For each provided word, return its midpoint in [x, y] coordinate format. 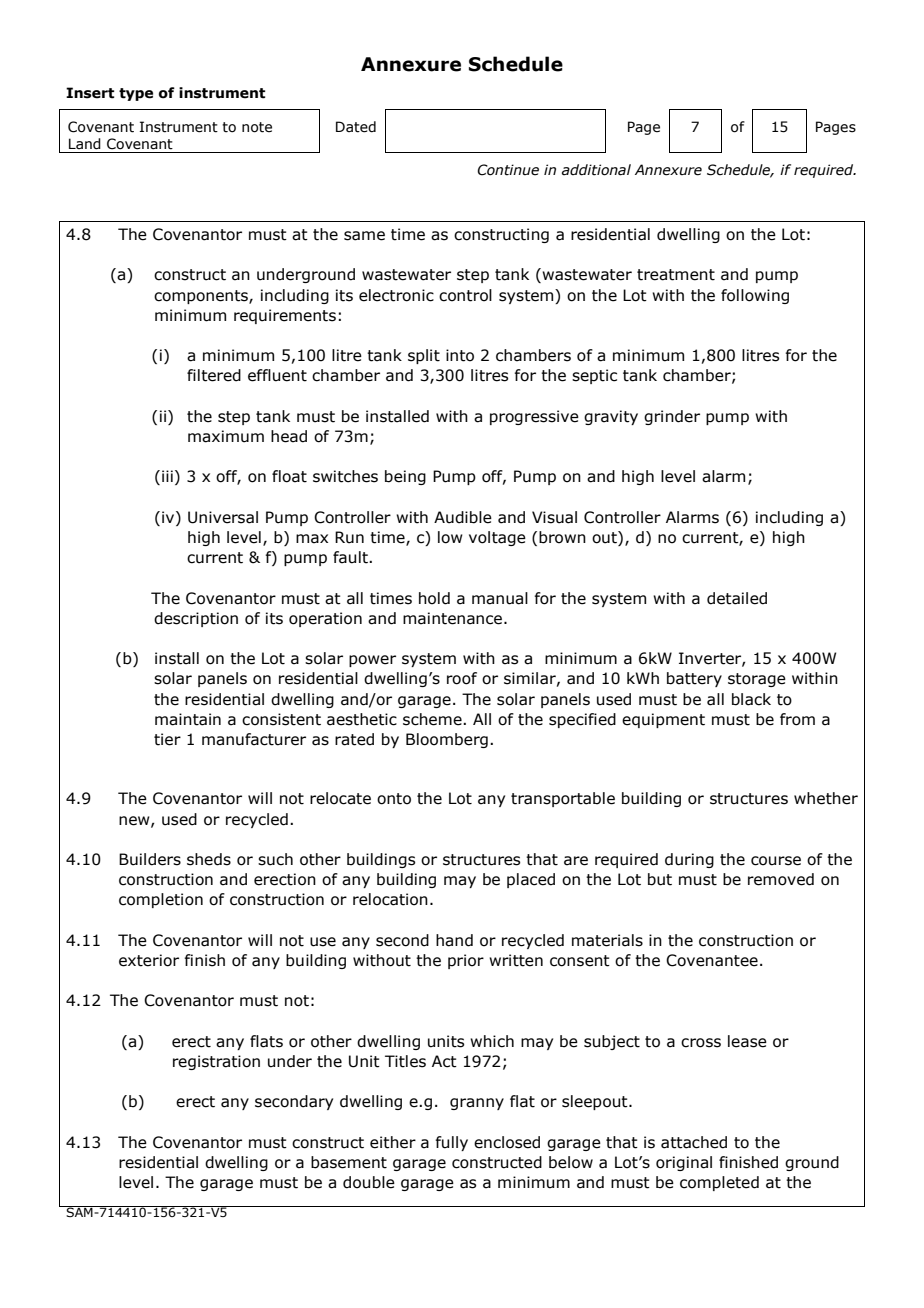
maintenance [454, 618]
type [136, 94]
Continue [508, 170]
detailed [737, 598]
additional [596, 170]
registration [216, 1062]
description [196, 619]
